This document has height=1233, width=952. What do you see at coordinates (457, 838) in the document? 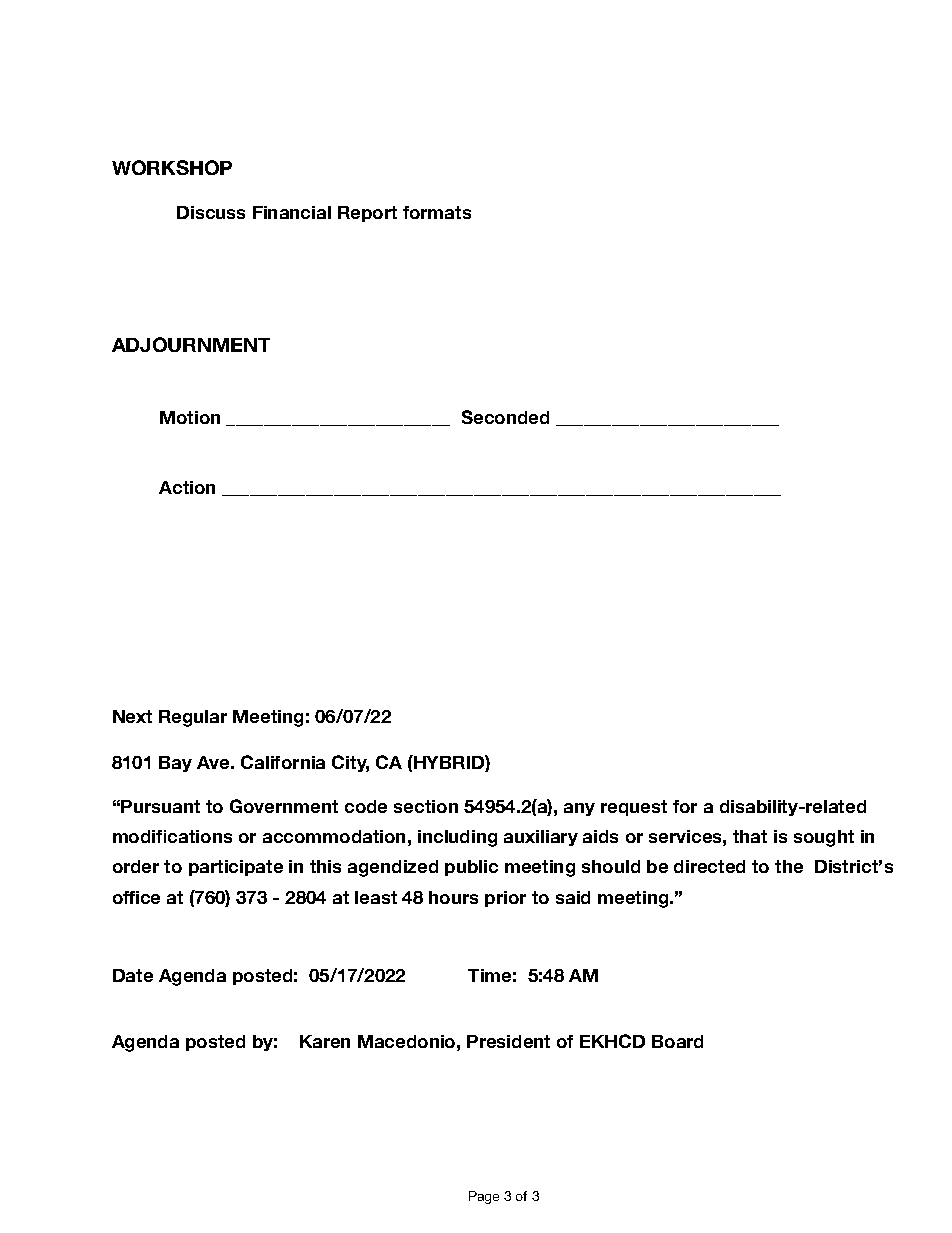
I see `including` at bounding box center [457, 838].
